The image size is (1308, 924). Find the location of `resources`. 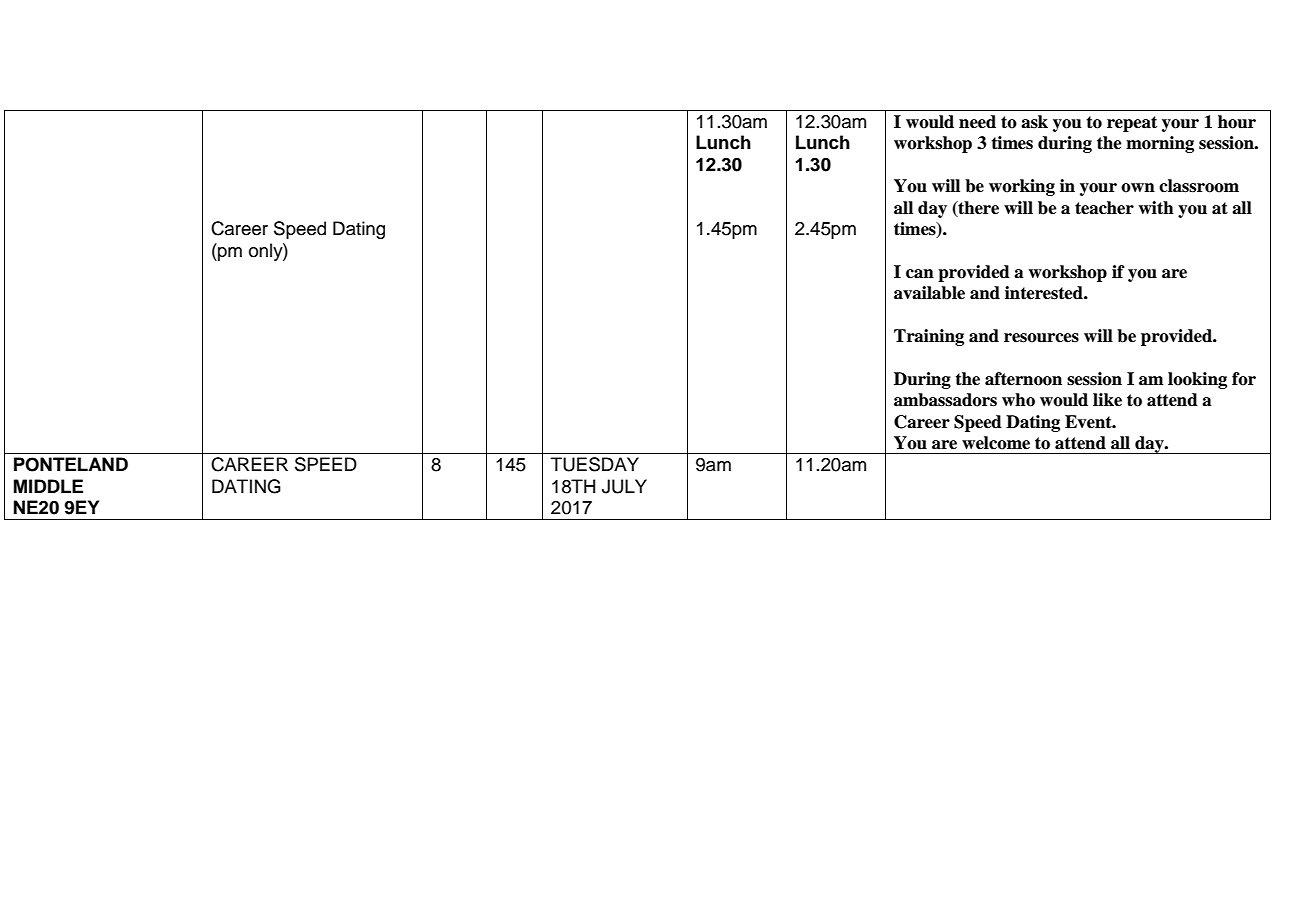

resources is located at coordinates (1041, 338).
